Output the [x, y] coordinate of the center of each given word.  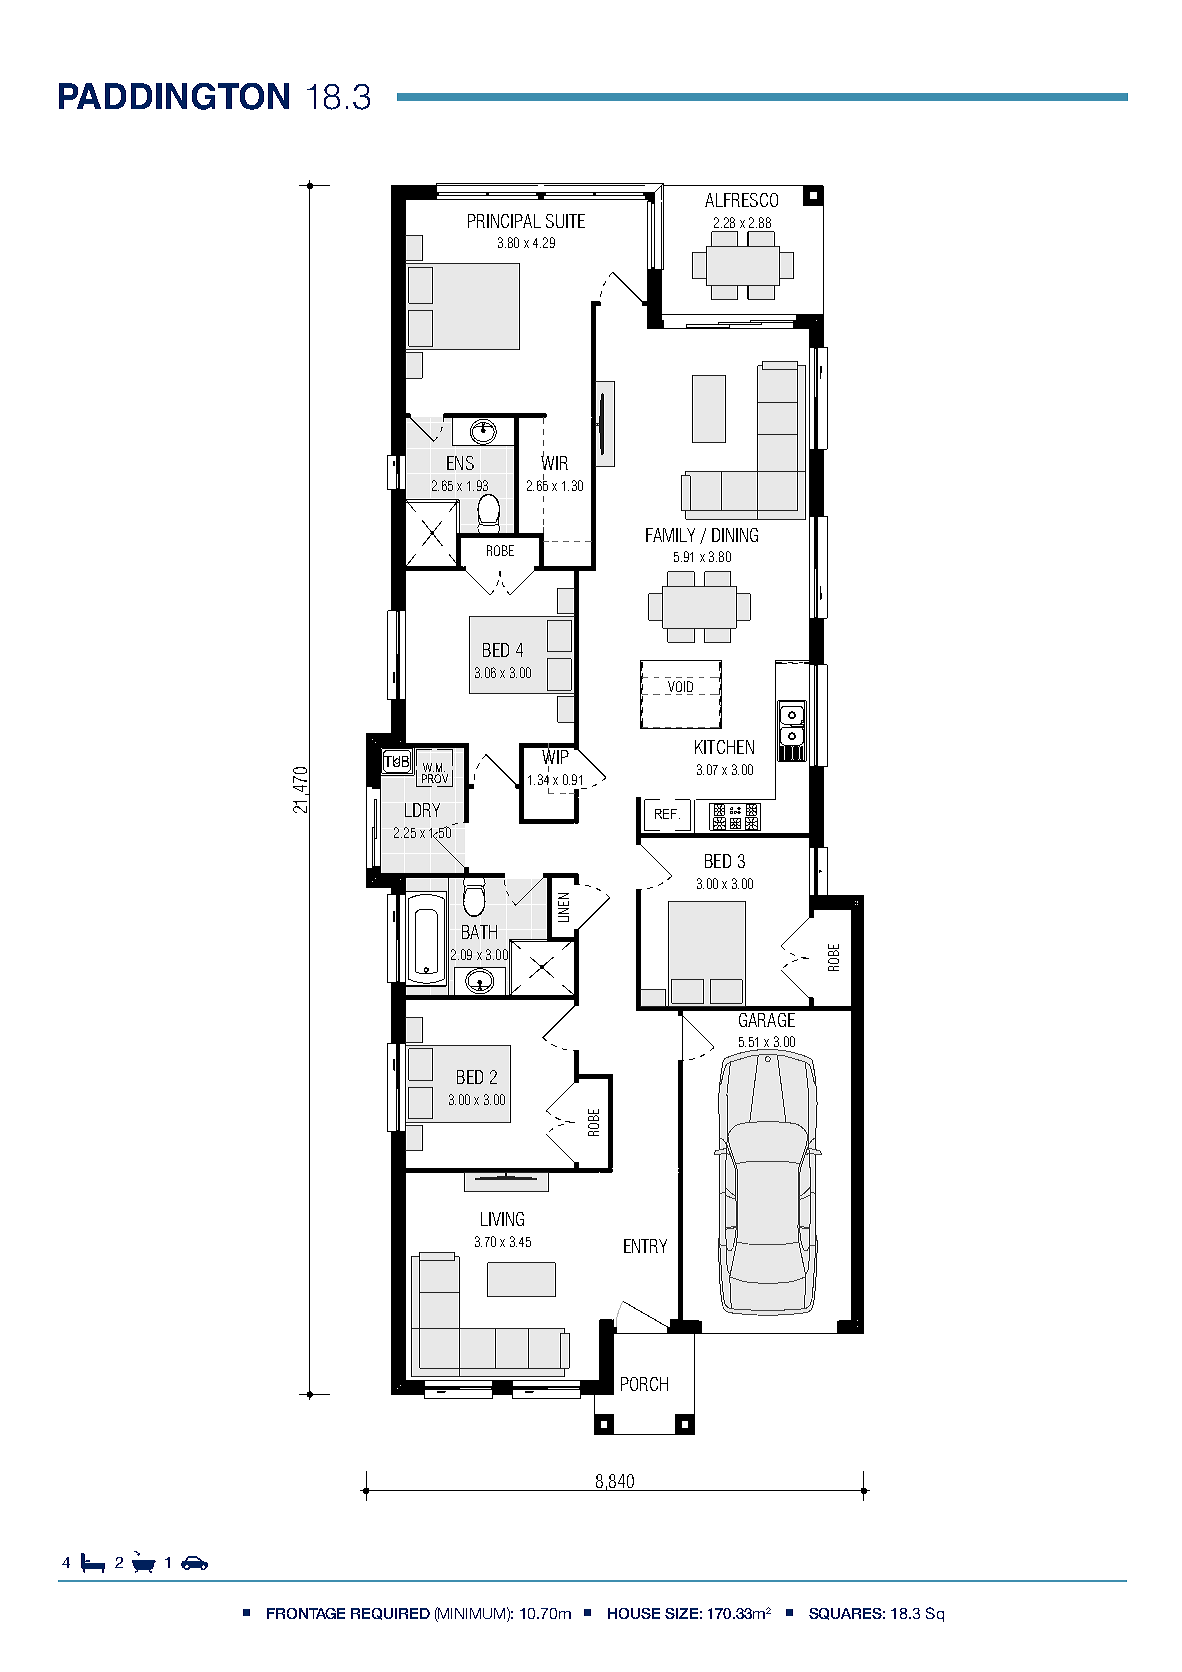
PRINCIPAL [504, 221]
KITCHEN [724, 747]
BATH [479, 932]
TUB [397, 761]
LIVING [502, 1219]
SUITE [565, 221]
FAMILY [670, 535]
